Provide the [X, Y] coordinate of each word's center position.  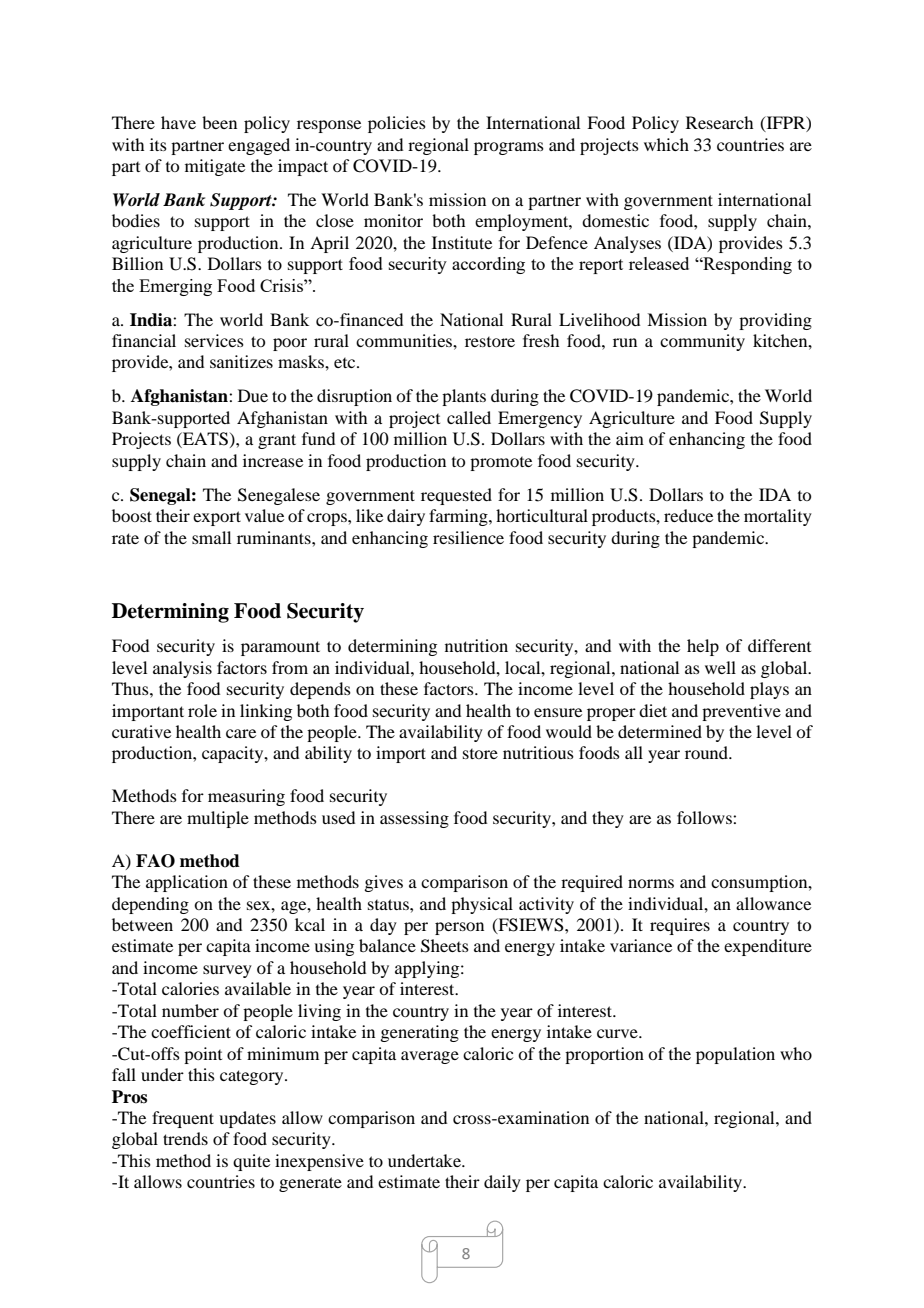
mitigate [215, 167]
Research [719, 122]
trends [185, 1138]
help [703, 647]
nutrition [476, 645]
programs [509, 148]
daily [502, 1183]
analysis [182, 669]
